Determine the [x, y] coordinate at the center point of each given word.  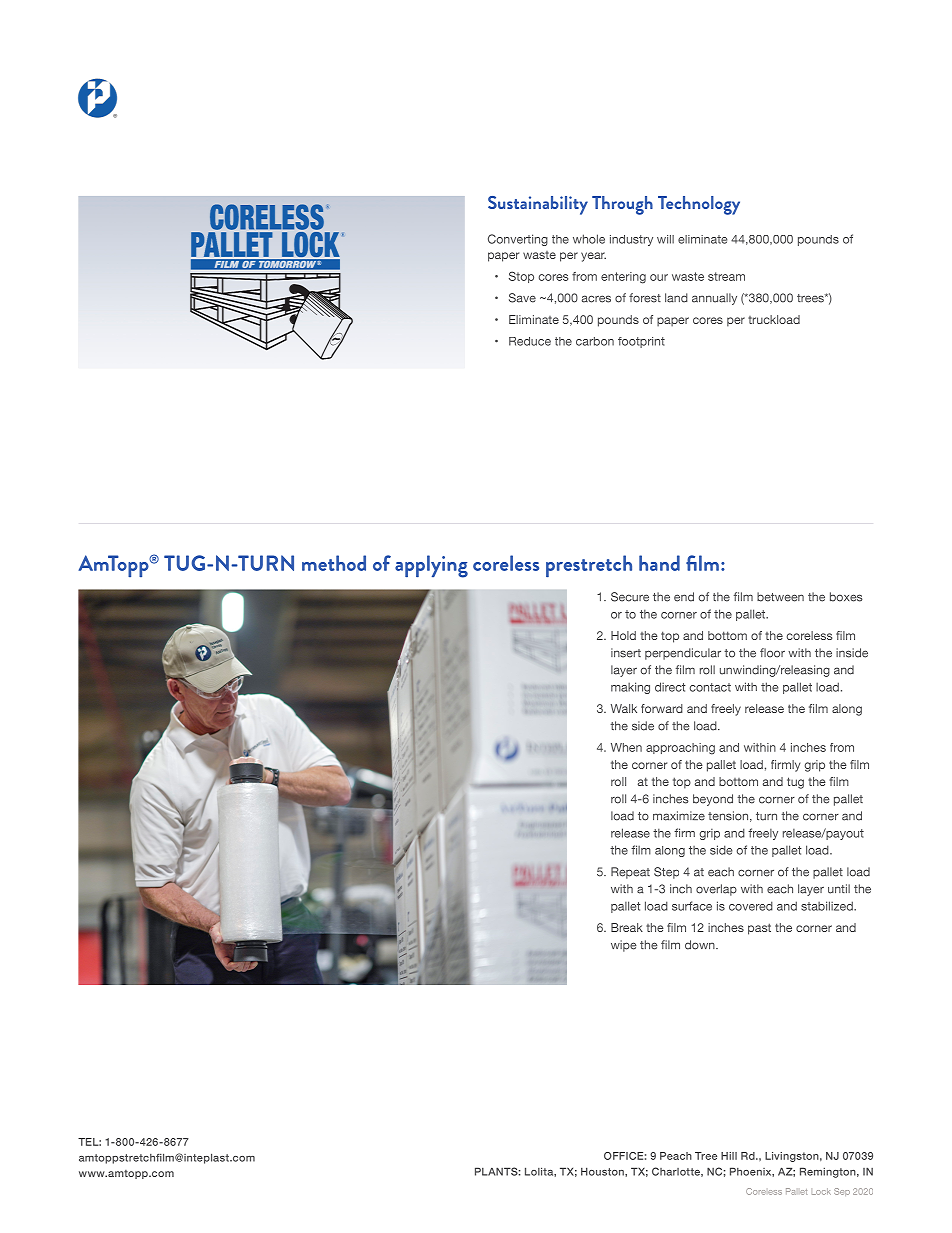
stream [726, 276]
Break [627, 927]
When [626, 747]
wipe [624, 946]
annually [714, 299]
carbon [595, 341]
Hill [729, 1156]
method [334, 563]
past [759, 929]
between [780, 597]
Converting [518, 240]
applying [431, 566]
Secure [630, 597]
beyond [713, 800]
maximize [679, 816]
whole [589, 239]
